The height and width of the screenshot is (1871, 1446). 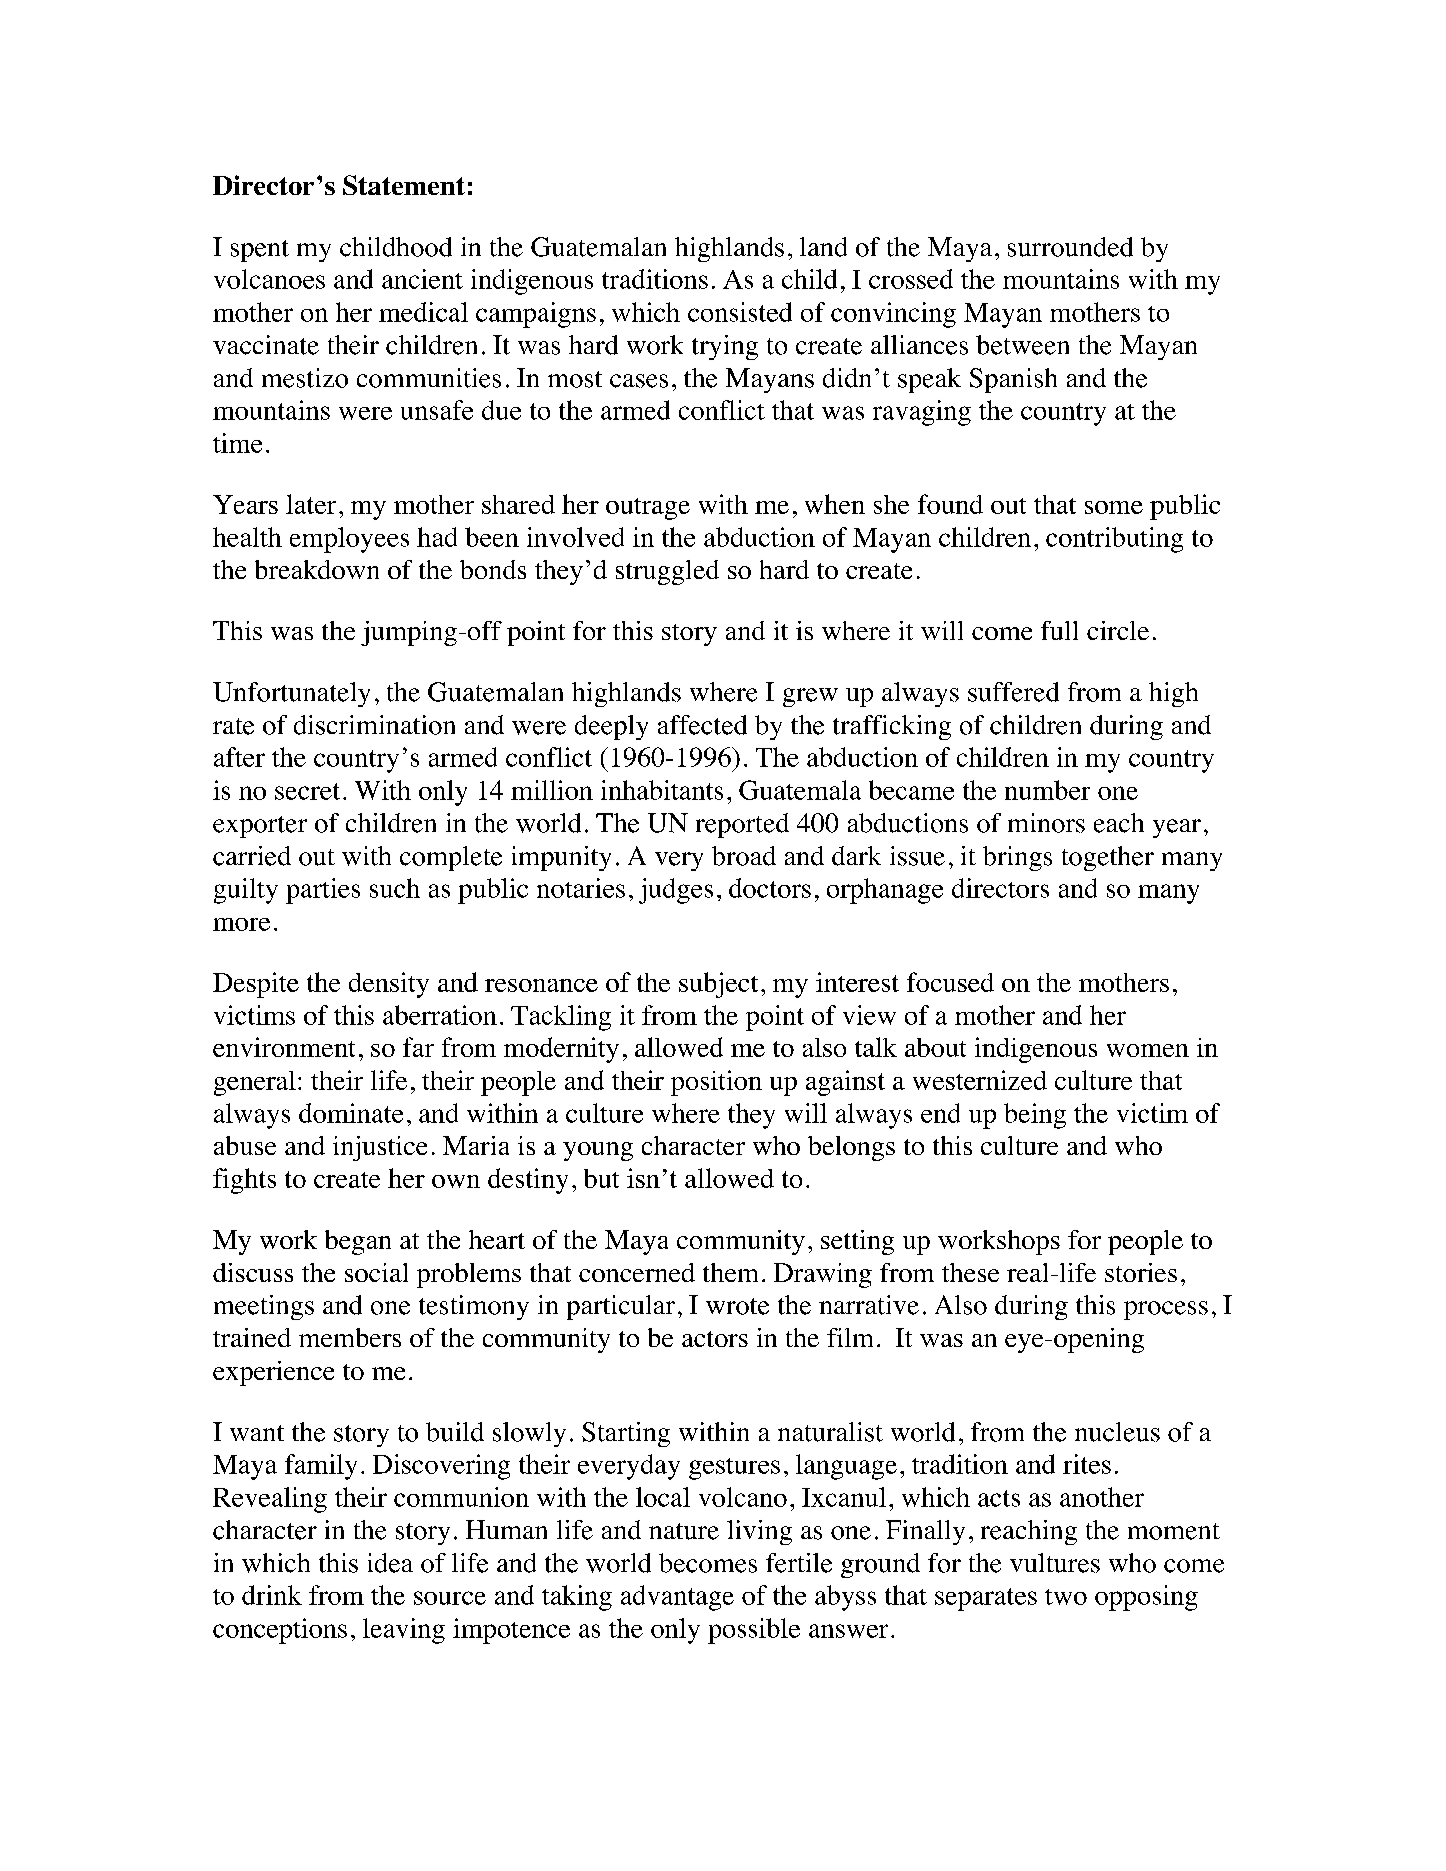 What do you see at coordinates (740, 312) in the screenshot?
I see `consisted` at bounding box center [740, 312].
